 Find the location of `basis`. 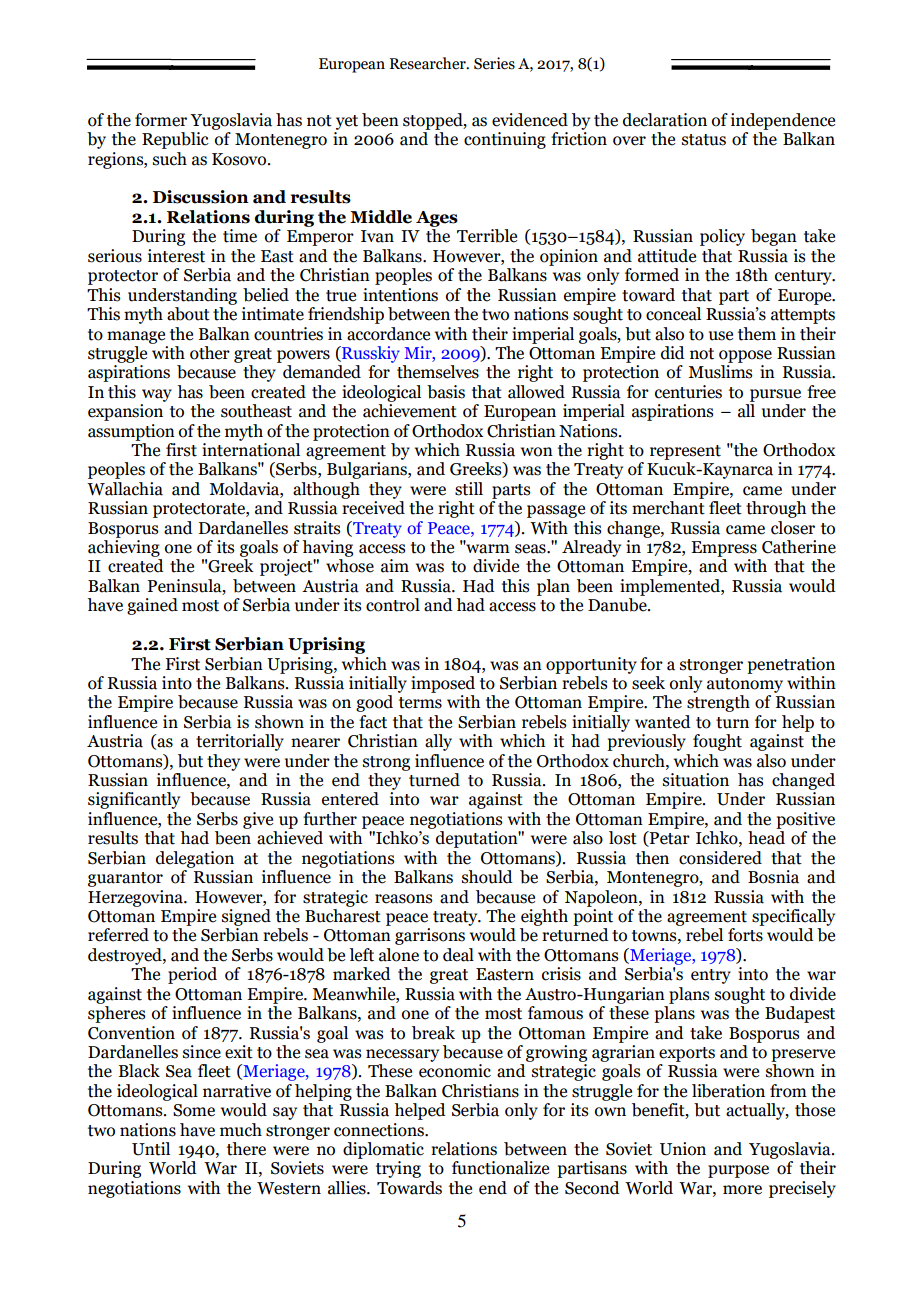

basis is located at coordinates (446, 392).
